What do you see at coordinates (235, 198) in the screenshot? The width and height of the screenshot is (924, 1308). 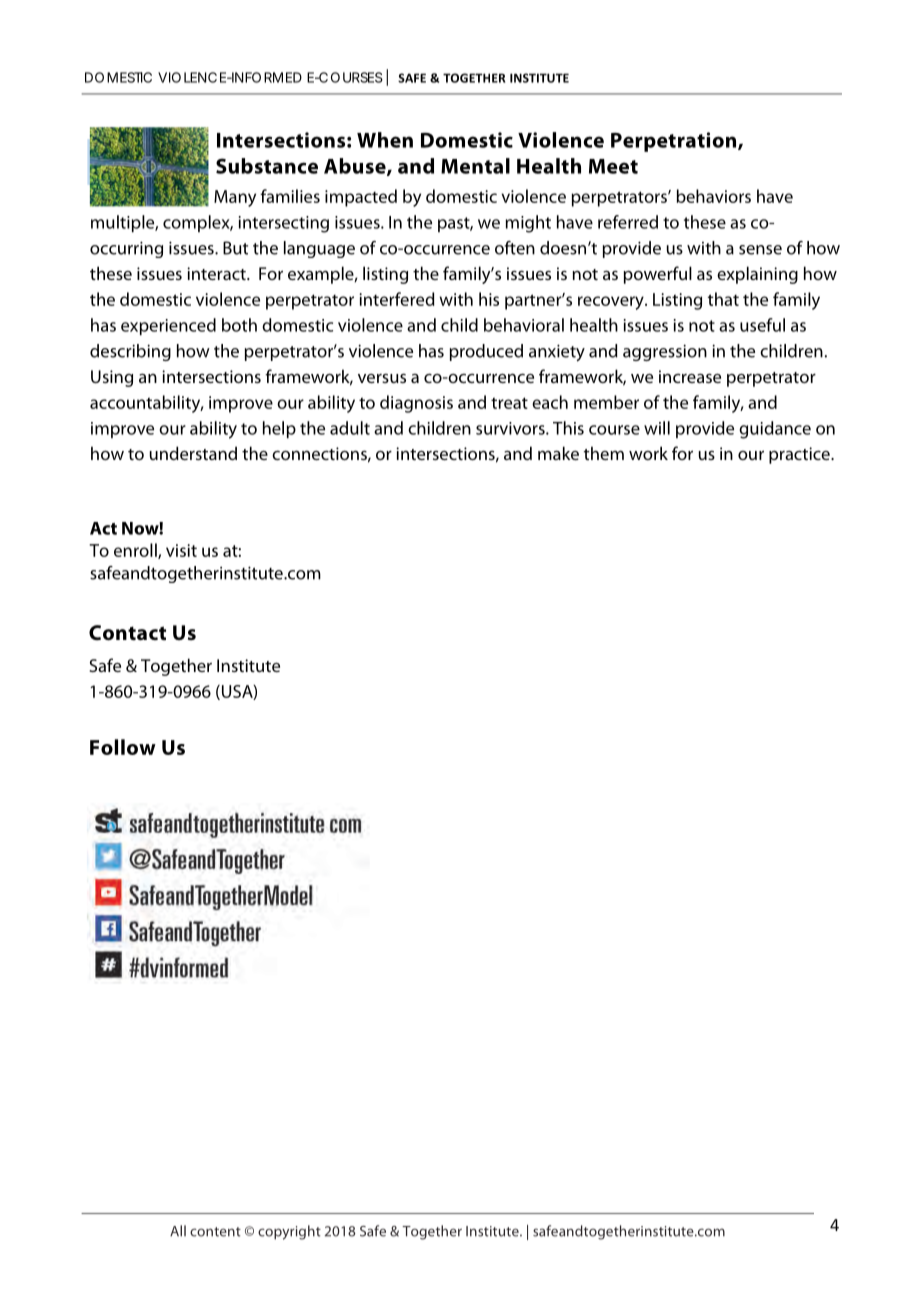 I see `Many` at bounding box center [235, 198].
